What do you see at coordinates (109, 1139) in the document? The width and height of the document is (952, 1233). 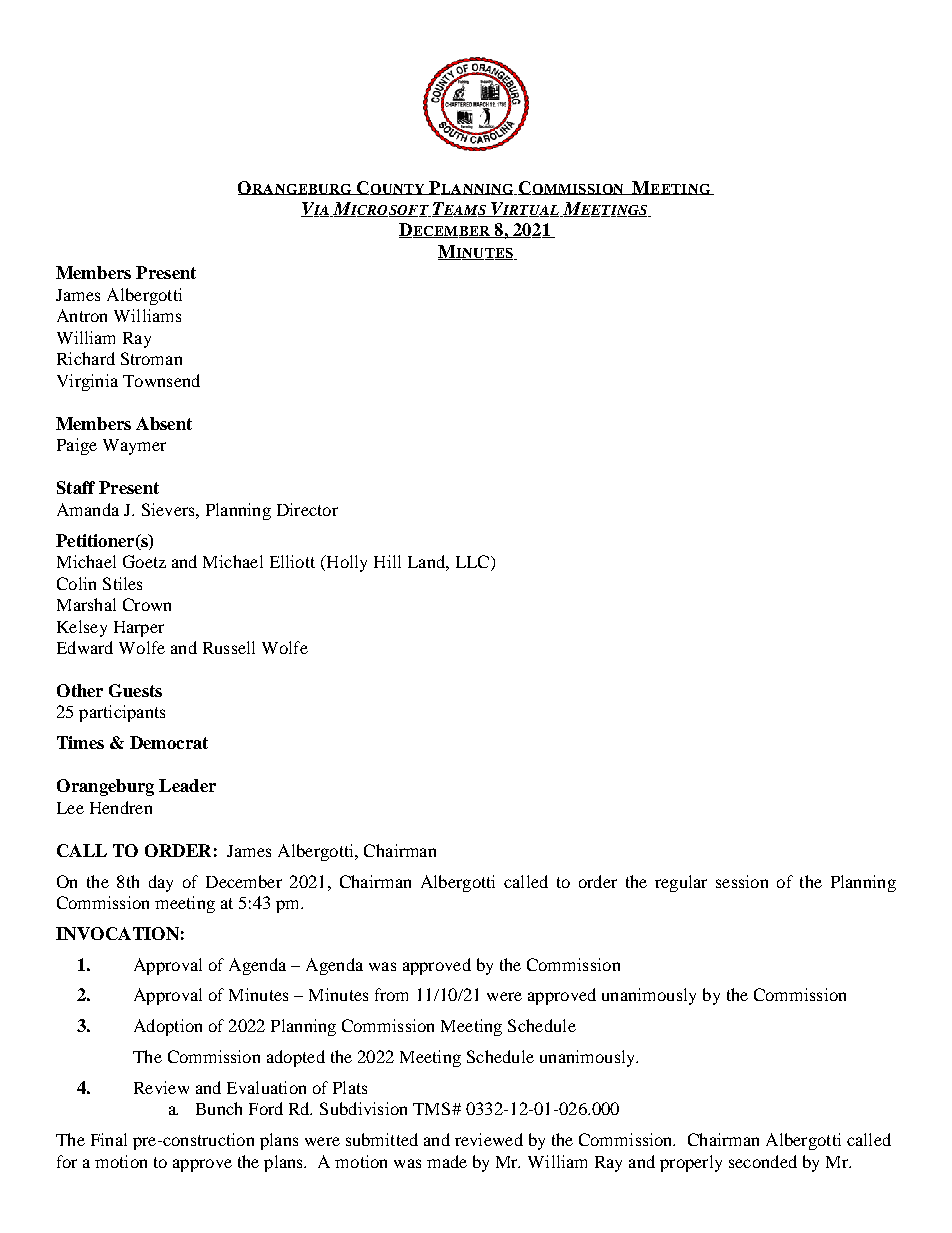 I see `Final` at bounding box center [109, 1139].
